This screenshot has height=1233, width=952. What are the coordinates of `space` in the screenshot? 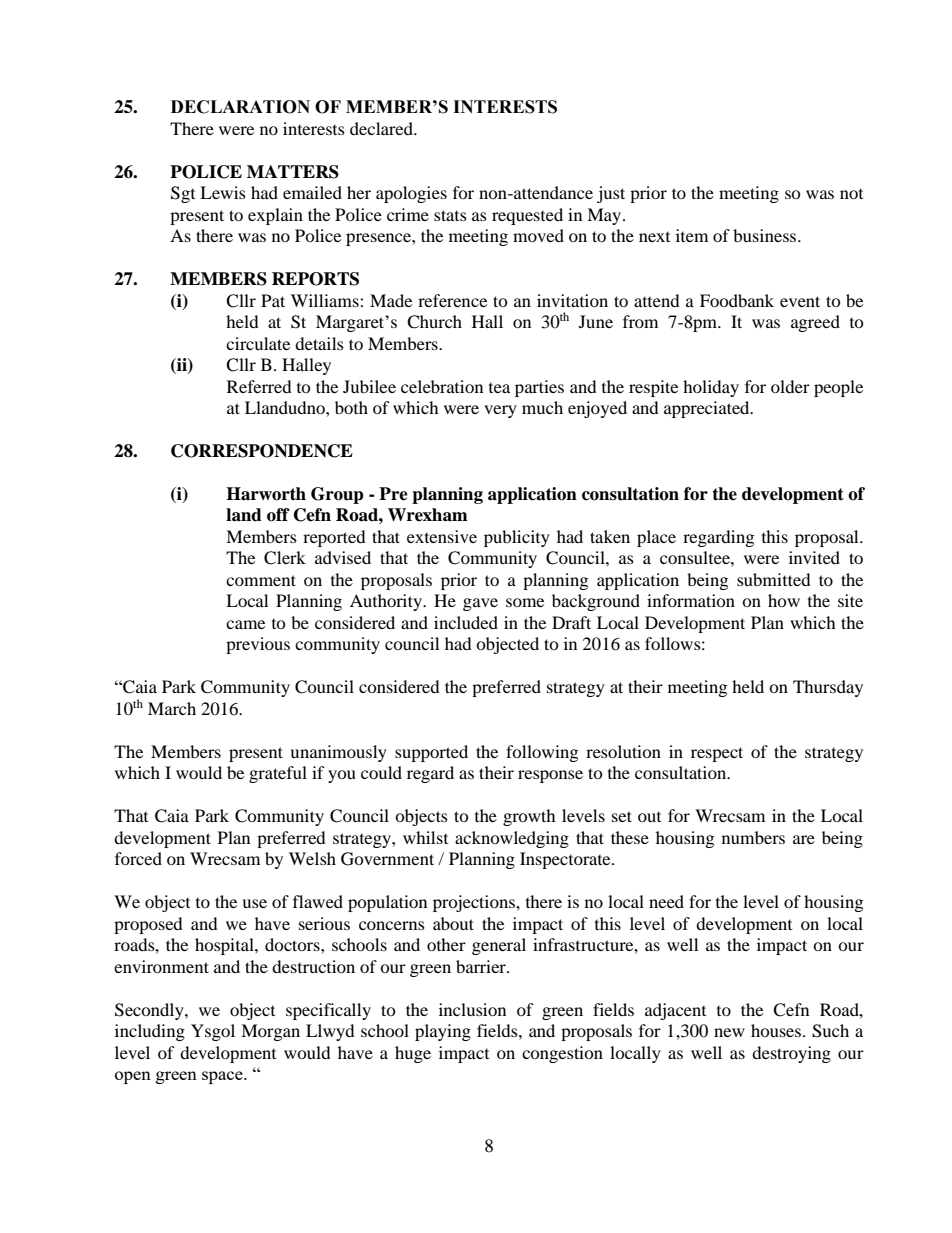 It's located at (223, 1077).
